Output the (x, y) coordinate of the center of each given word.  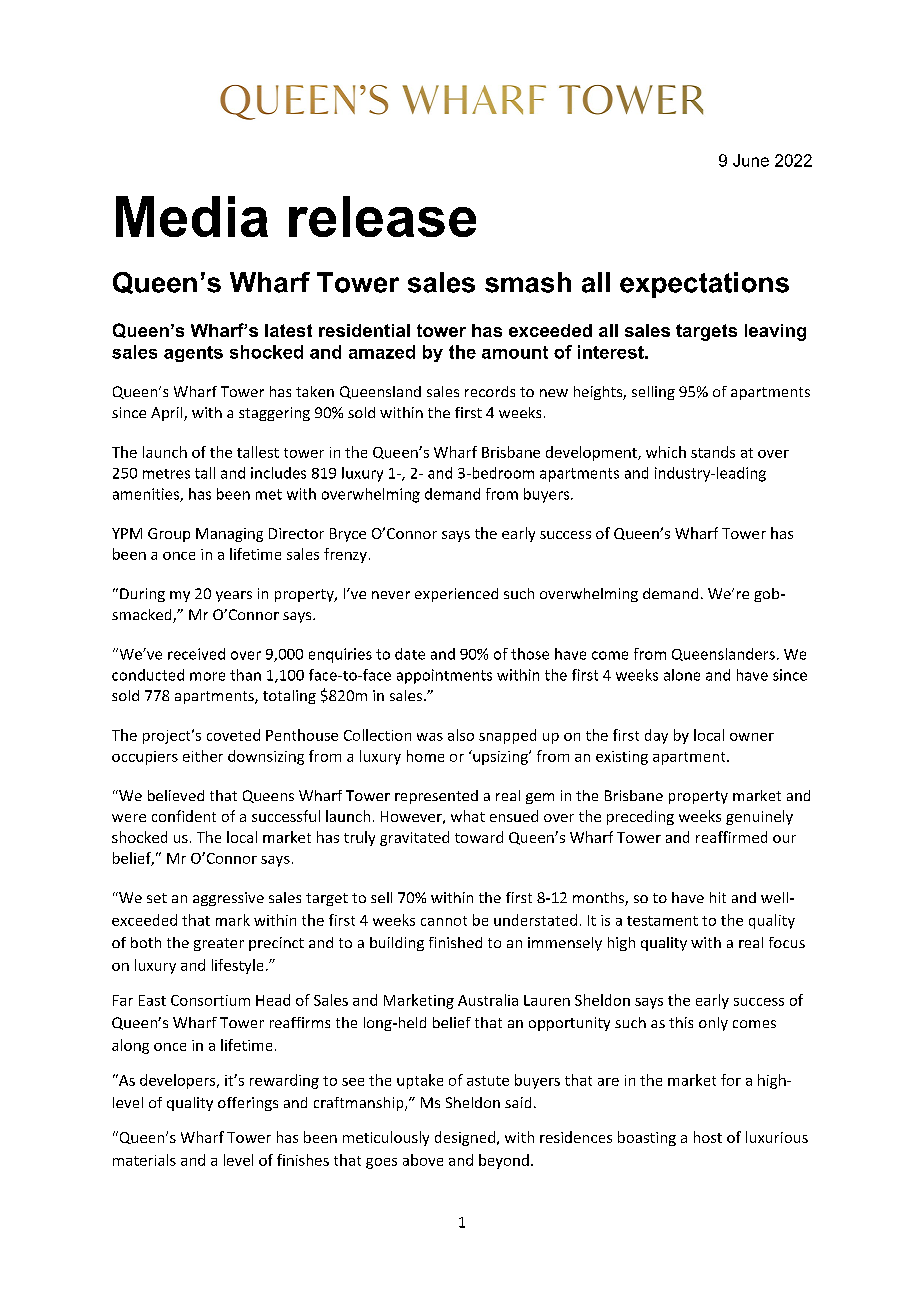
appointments (444, 676)
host (708, 1137)
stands (713, 452)
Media (192, 216)
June (751, 160)
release (382, 216)
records (490, 391)
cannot (444, 921)
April (168, 414)
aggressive (228, 899)
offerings (248, 1104)
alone (682, 675)
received (196, 654)
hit (718, 897)
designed (465, 1138)
